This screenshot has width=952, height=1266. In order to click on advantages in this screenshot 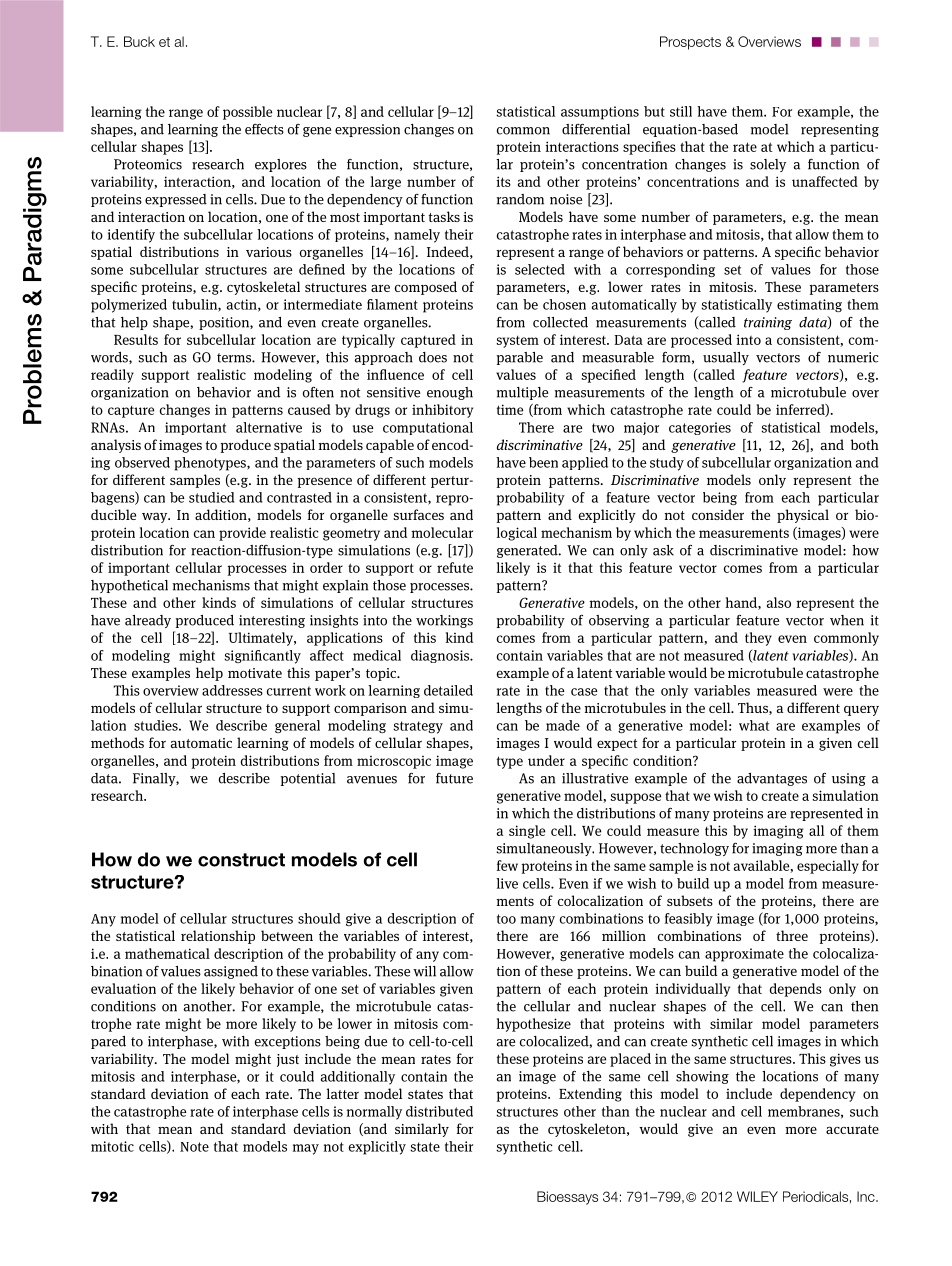, I will do `click(772, 779)`.
